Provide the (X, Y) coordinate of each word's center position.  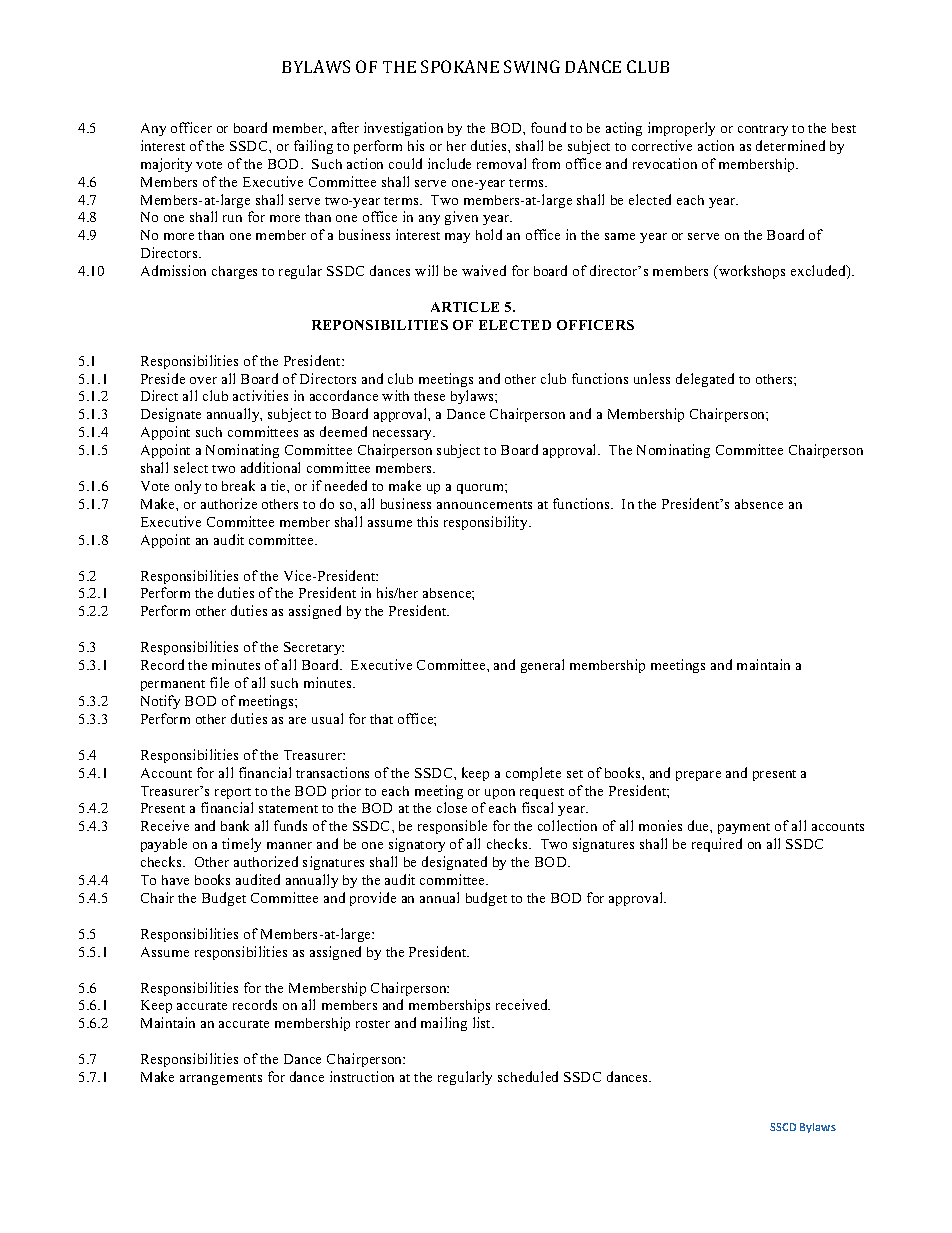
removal (501, 163)
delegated (705, 380)
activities (260, 395)
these (429, 396)
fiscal (537, 807)
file (219, 682)
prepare (698, 776)
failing (313, 147)
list (483, 1022)
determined (790, 145)
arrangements (221, 1079)
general (542, 666)
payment (744, 828)
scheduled (528, 1076)
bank (235, 825)
